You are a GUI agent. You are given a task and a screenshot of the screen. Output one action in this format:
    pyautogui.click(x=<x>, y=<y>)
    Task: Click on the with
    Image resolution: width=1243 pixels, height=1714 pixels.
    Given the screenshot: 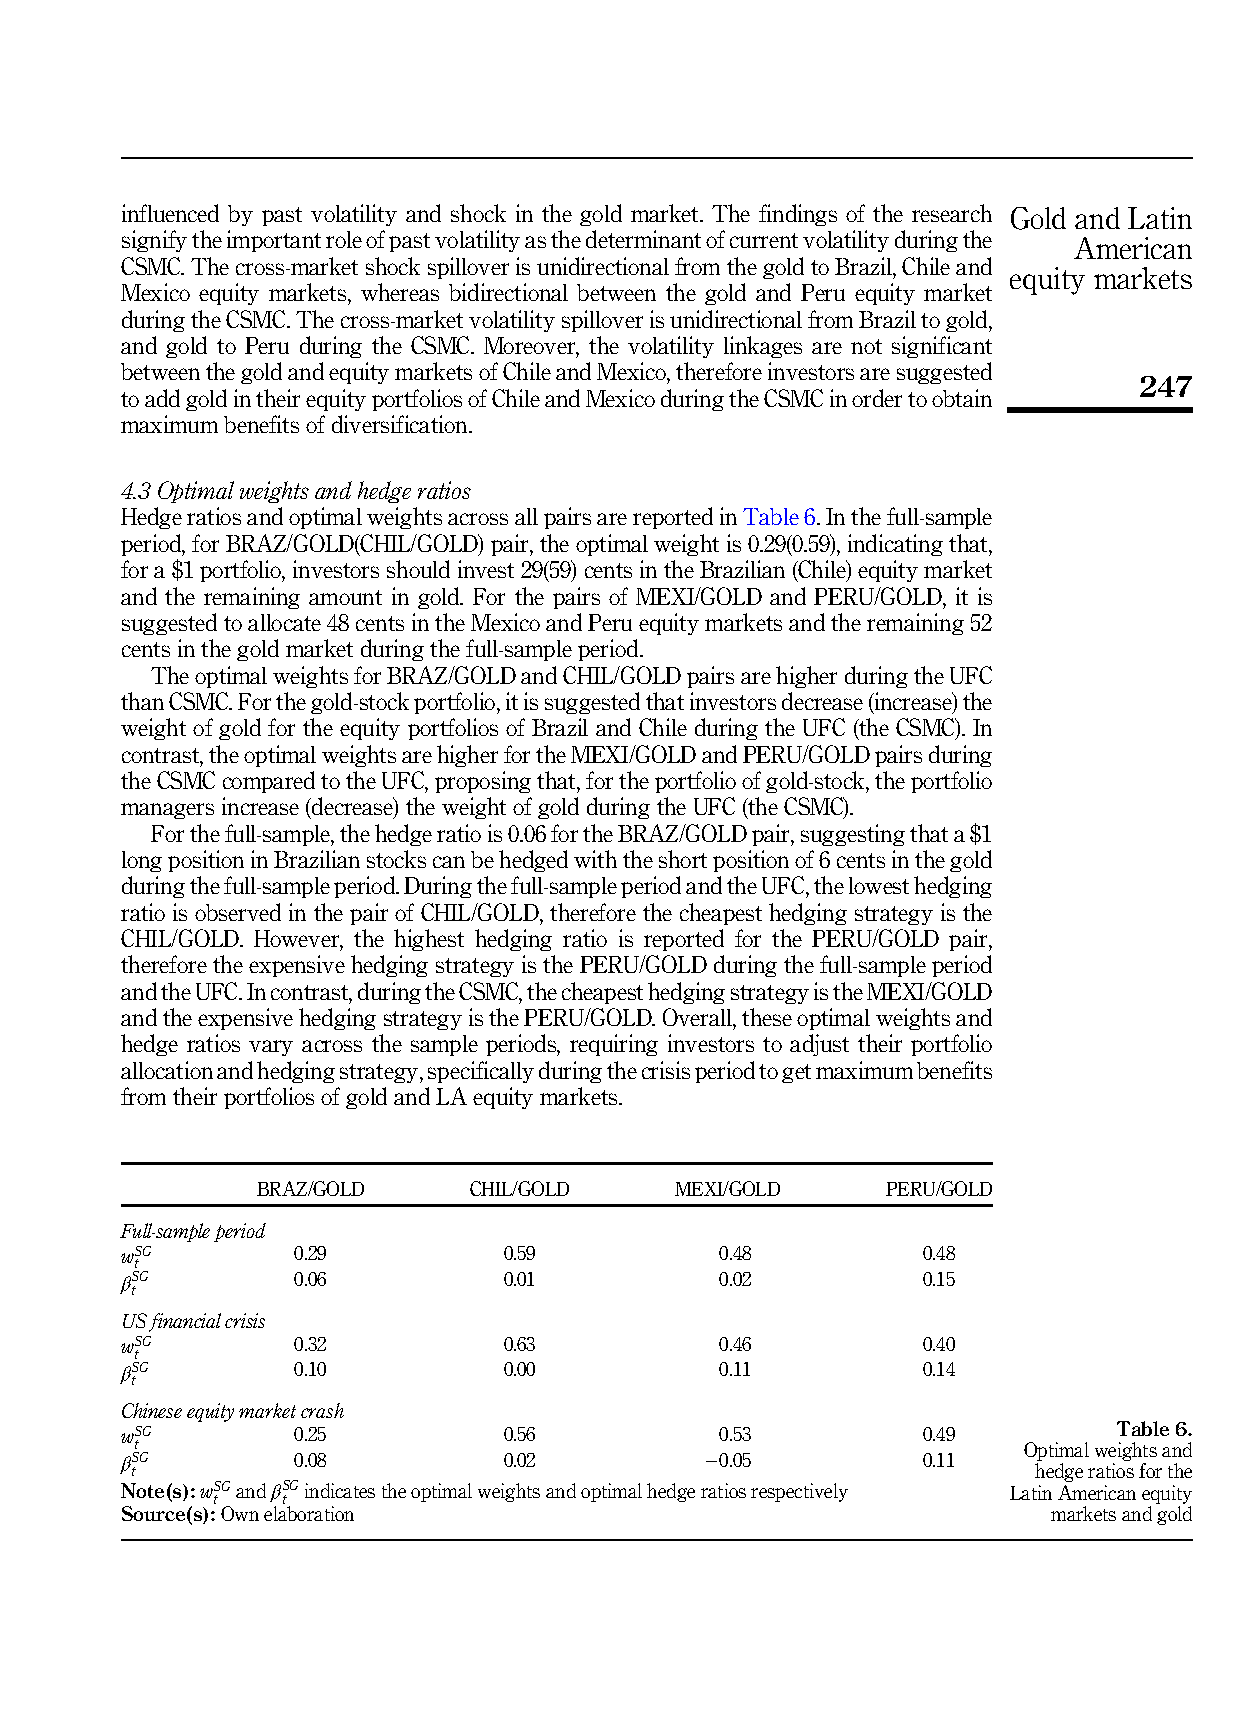 What is the action you would take?
    pyautogui.click(x=595, y=859)
